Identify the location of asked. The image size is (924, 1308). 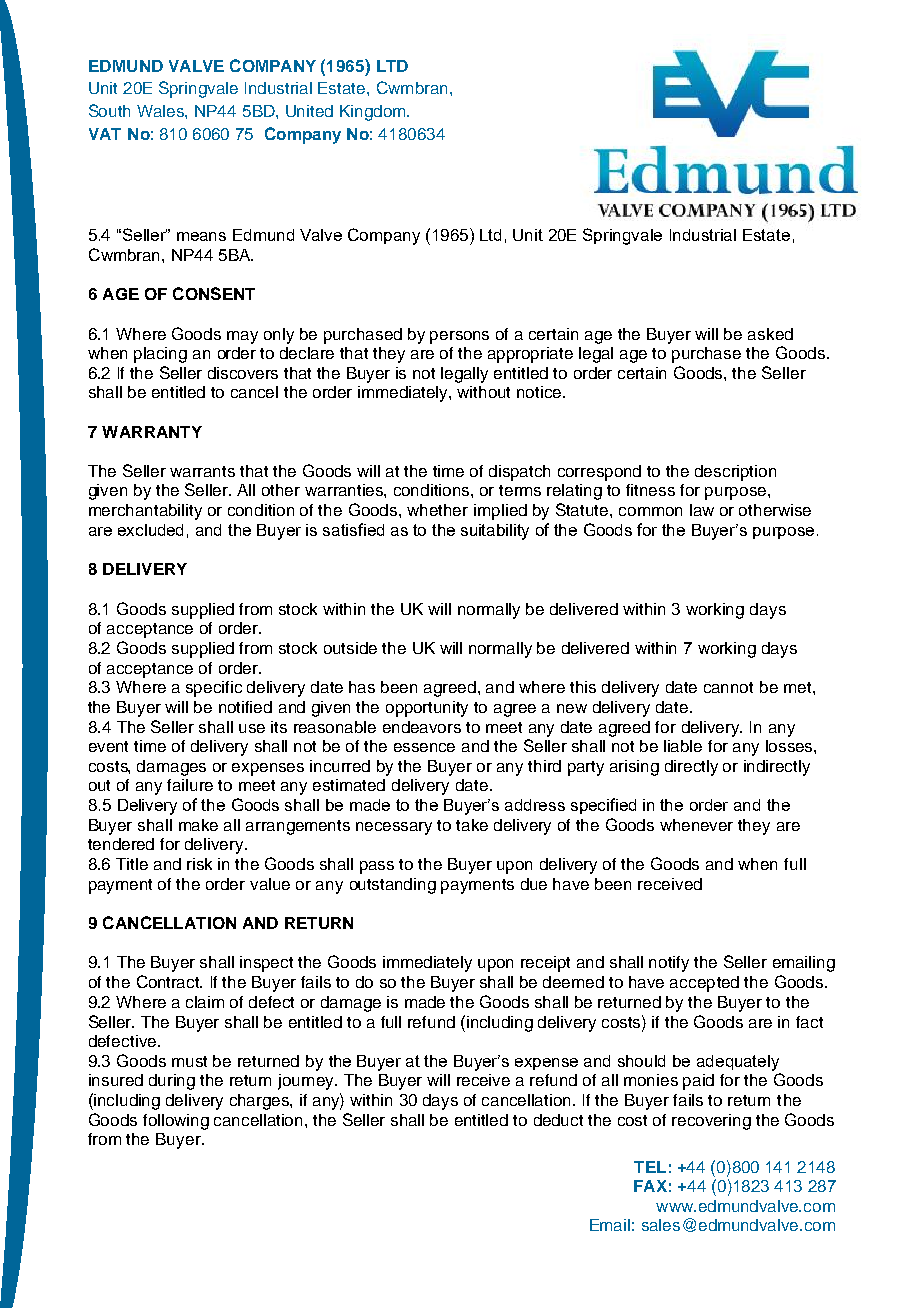
(770, 334).
